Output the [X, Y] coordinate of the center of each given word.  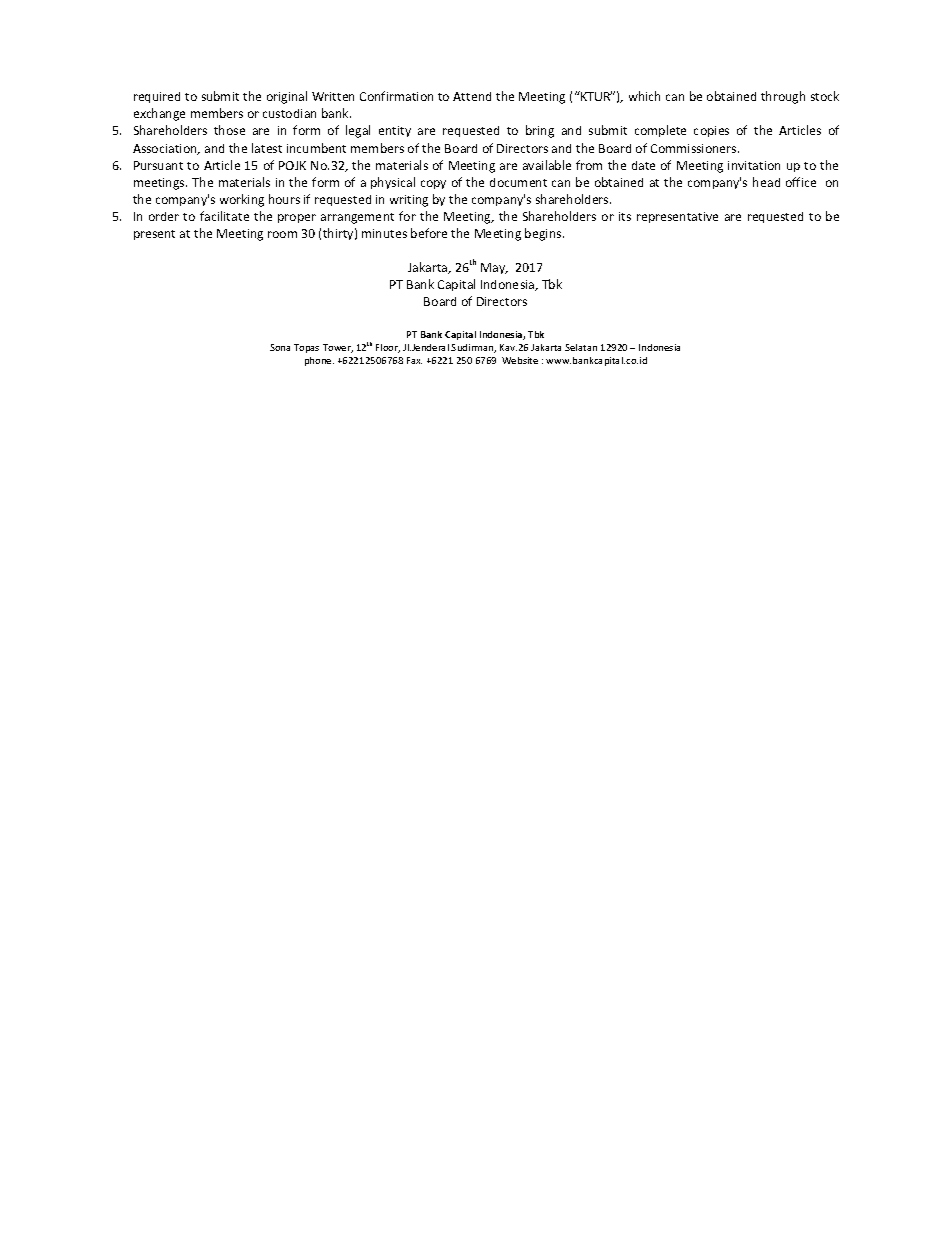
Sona [280, 347]
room [282, 234]
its [625, 216]
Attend [472, 96]
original [287, 97]
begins [544, 234]
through [783, 97]
